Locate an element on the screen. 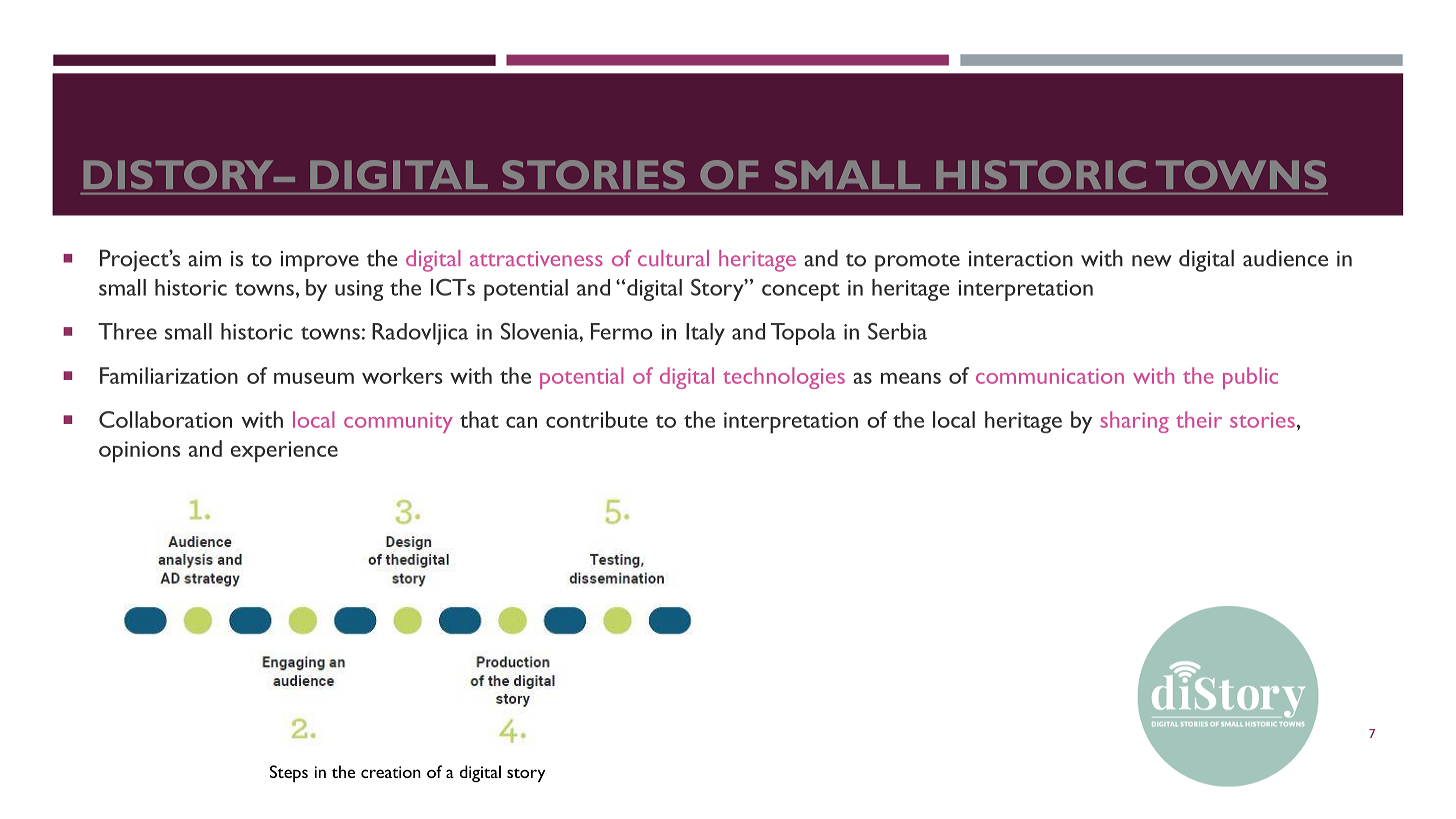 Image resolution: width=1456 pixels, height=819 pixels. creation is located at coordinates (391, 772).
